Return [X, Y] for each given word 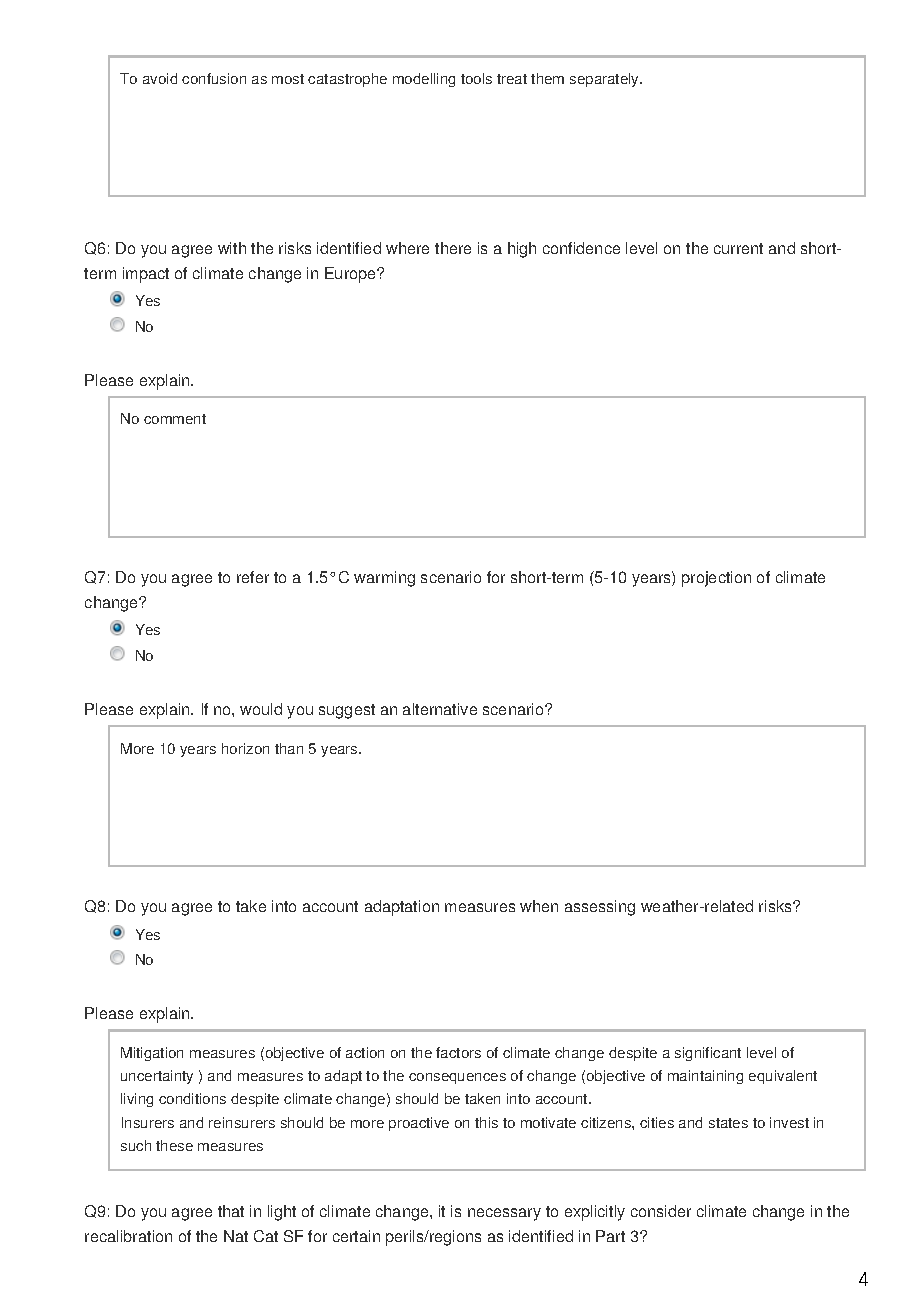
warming [384, 579]
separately [606, 80]
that [231, 1211]
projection [716, 579]
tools [476, 78]
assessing [600, 908]
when [539, 906]
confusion [214, 78]
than [289, 748]
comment [175, 419]
